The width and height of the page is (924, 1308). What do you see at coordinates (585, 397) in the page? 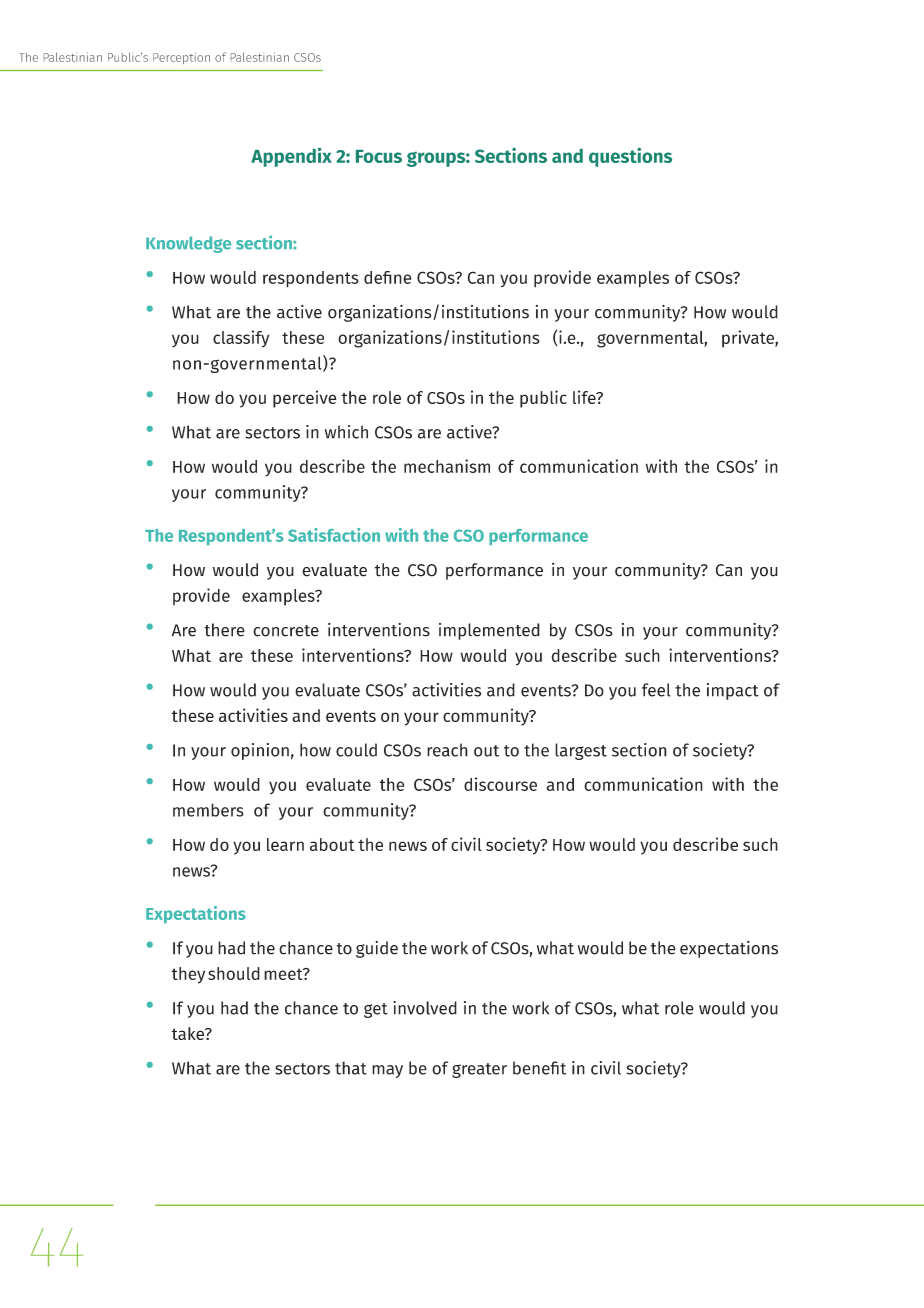
I see `life` at bounding box center [585, 397].
